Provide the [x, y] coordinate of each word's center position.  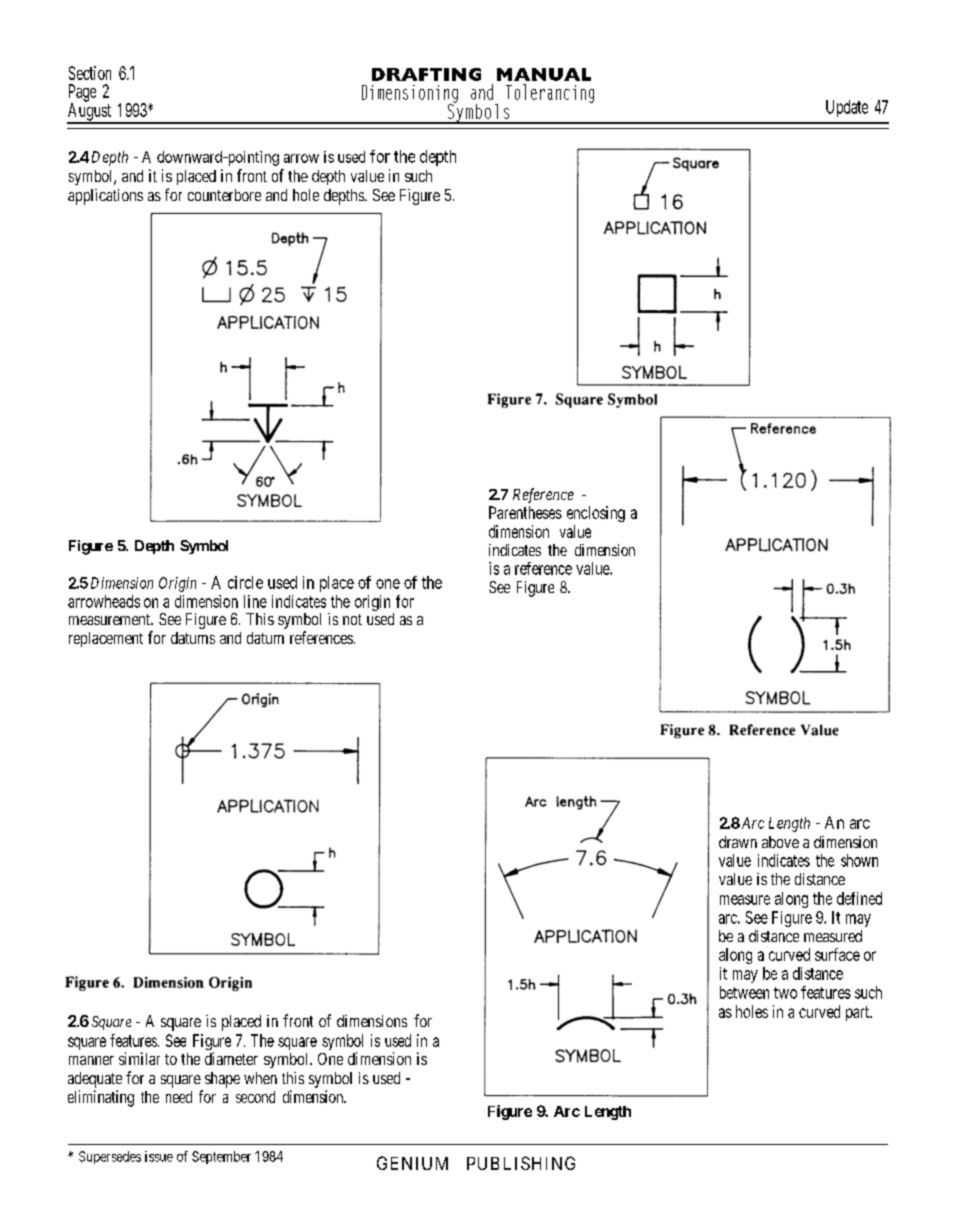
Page [82, 94]
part [858, 1013]
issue [159, 1156]
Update [847, 108]
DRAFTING [426, 74]
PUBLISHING [521, 1163]
